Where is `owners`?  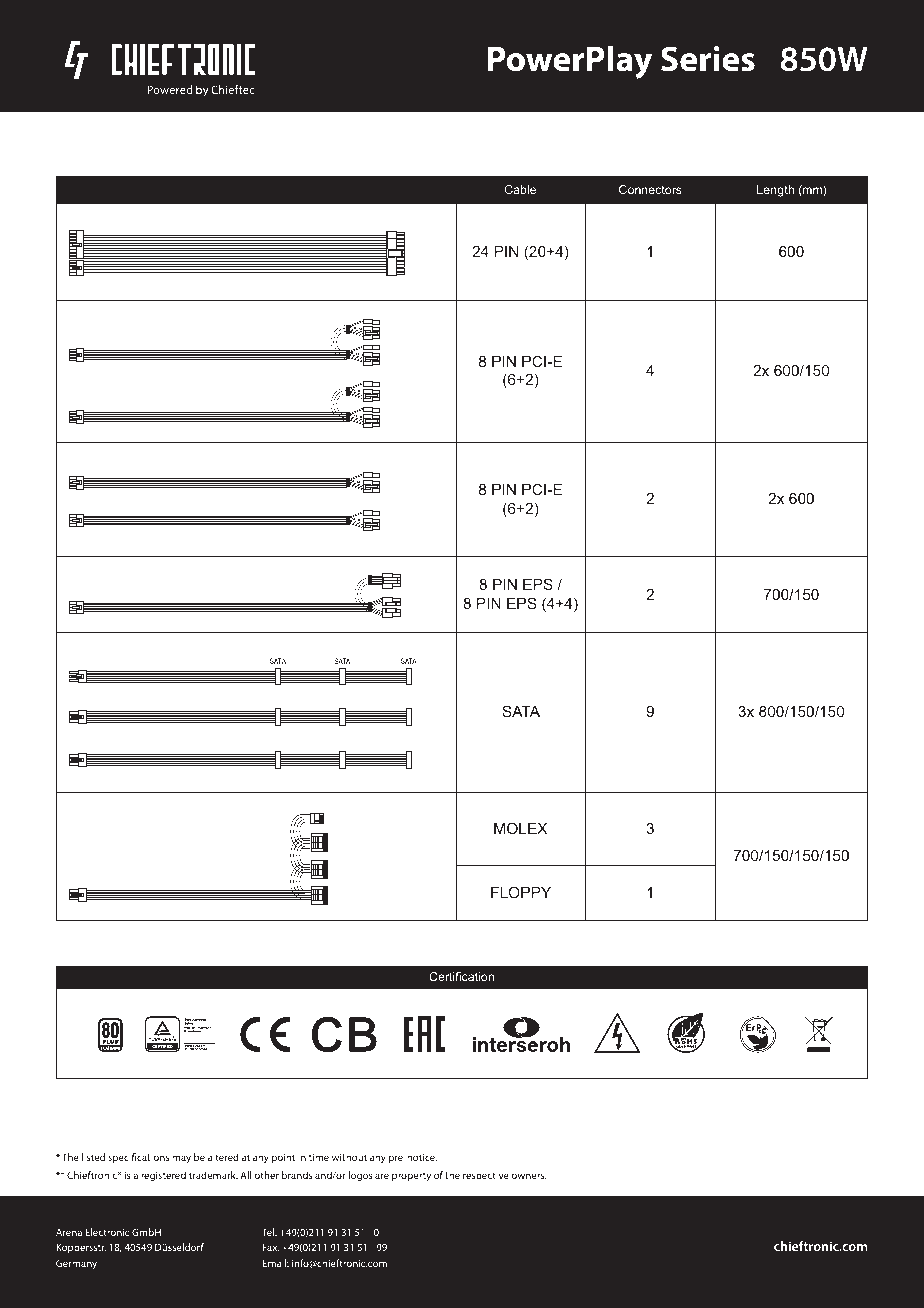
owners is located at coordinates (528, 1176).
